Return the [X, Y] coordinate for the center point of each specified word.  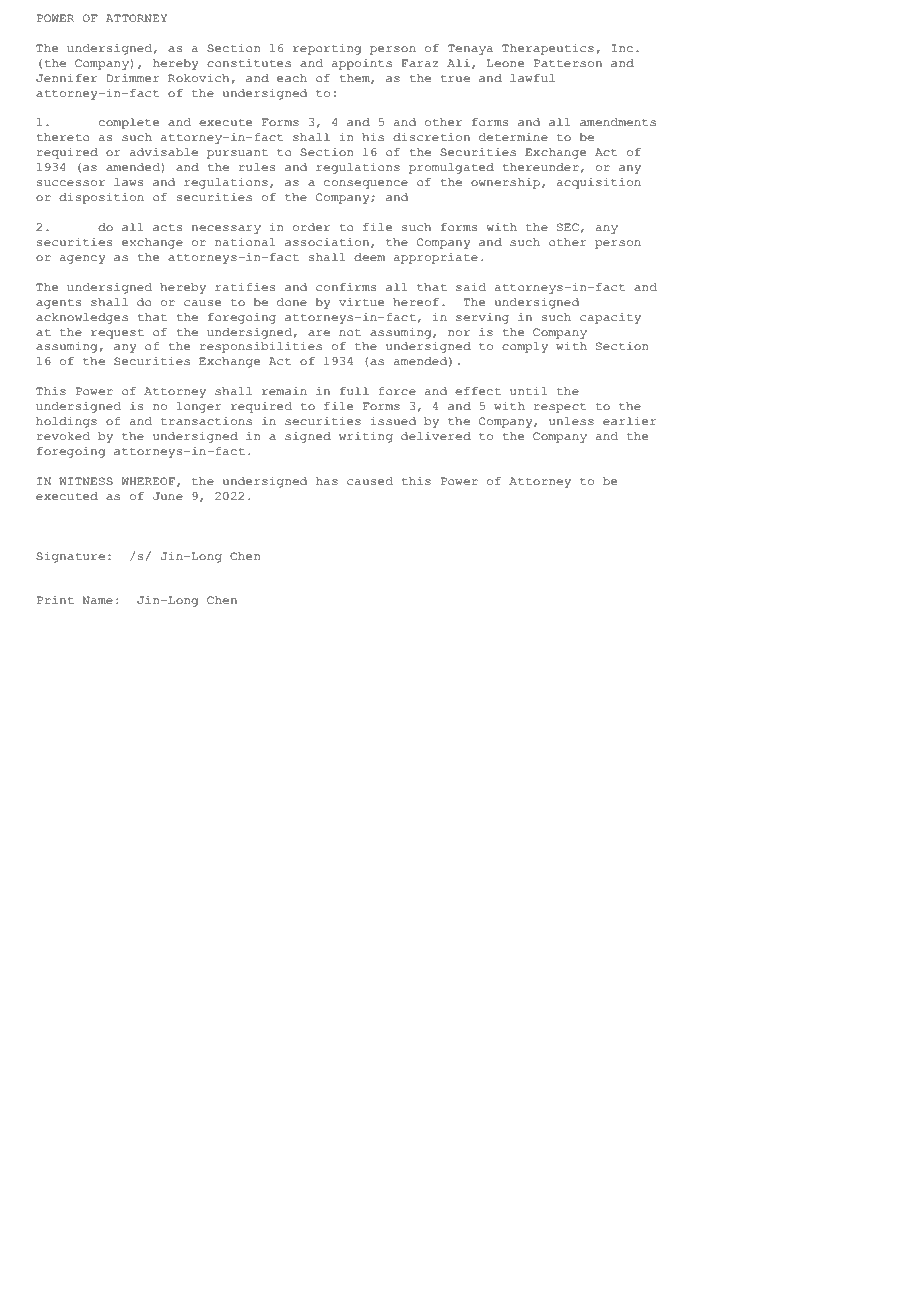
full [354, 391]
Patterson [568, 63]
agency [83, 259]
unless [571, 421]
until [528, 390]
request [117, 334]
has [327, 481]
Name [98, 600]
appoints [362, 64]
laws [128, 182]
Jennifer [66, 78]
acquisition [599, 183]
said [471, 286]
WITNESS [86, 481]
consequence [366, 184]
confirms [346, 287]
